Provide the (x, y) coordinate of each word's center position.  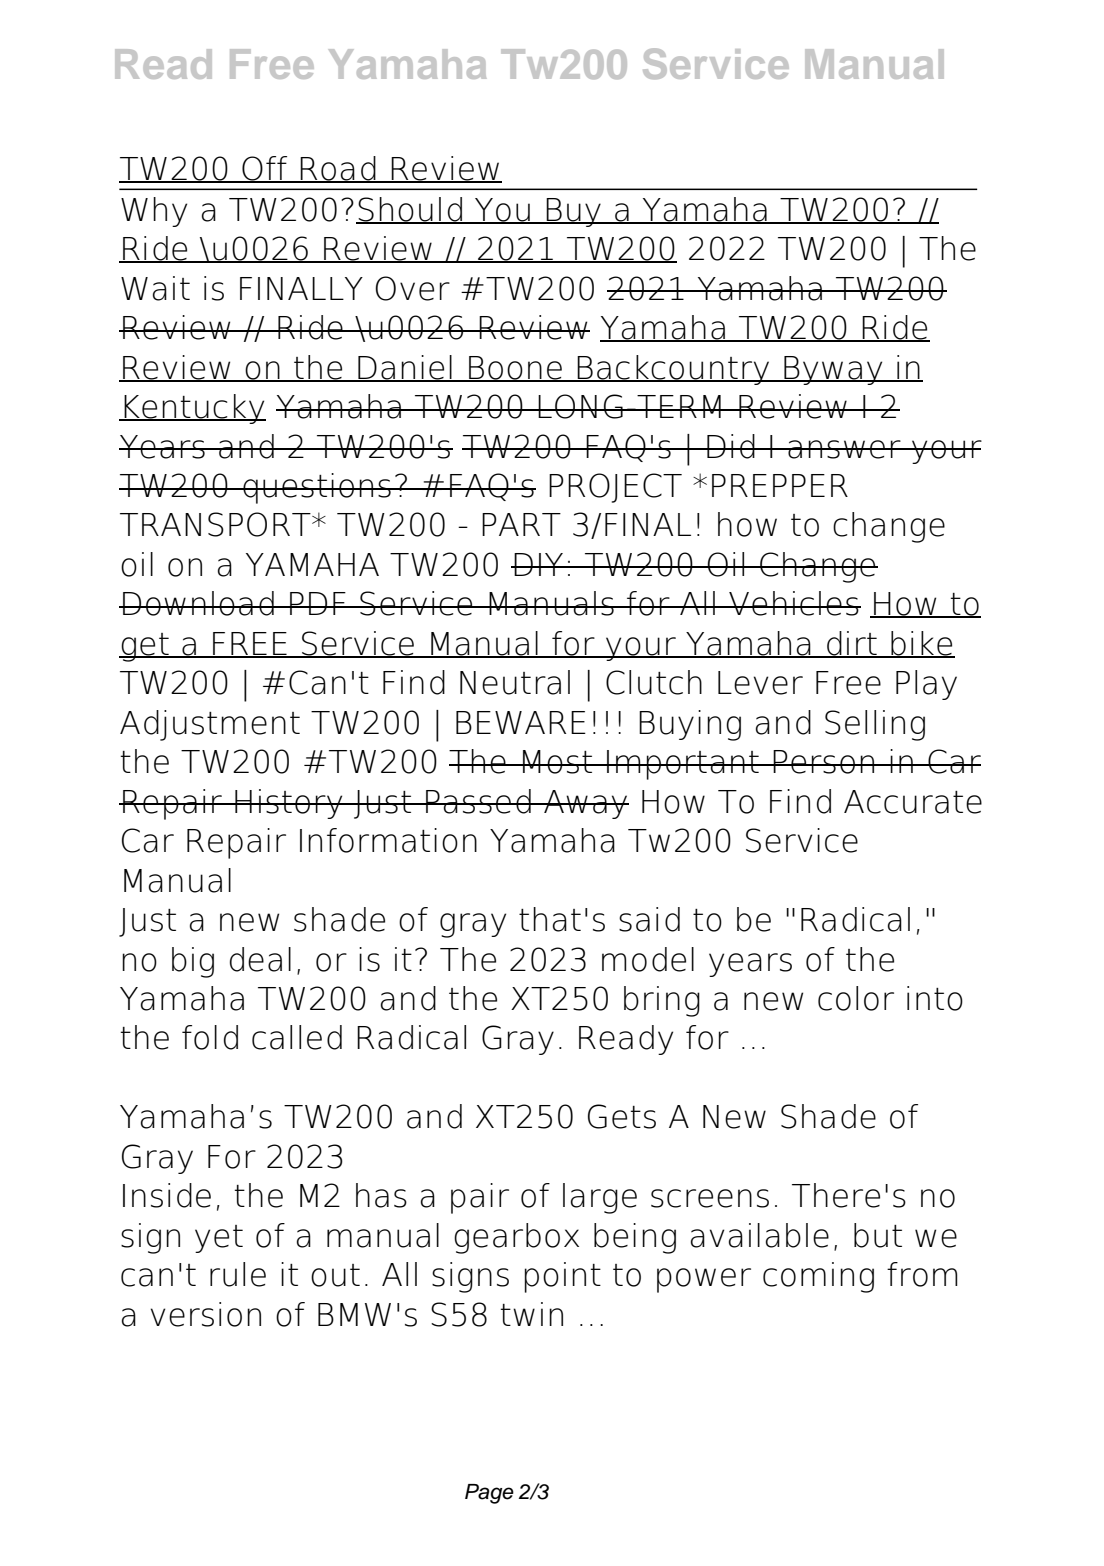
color (856, 998)
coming (818, 1277)
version (206, 1314)
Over (412, 288)
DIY (539, 564)
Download (198, 603)
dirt (852, 644)
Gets (622, 1116)
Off (265, 169)
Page (489, 1494)
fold (210, 1037)
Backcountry (674, 370)
